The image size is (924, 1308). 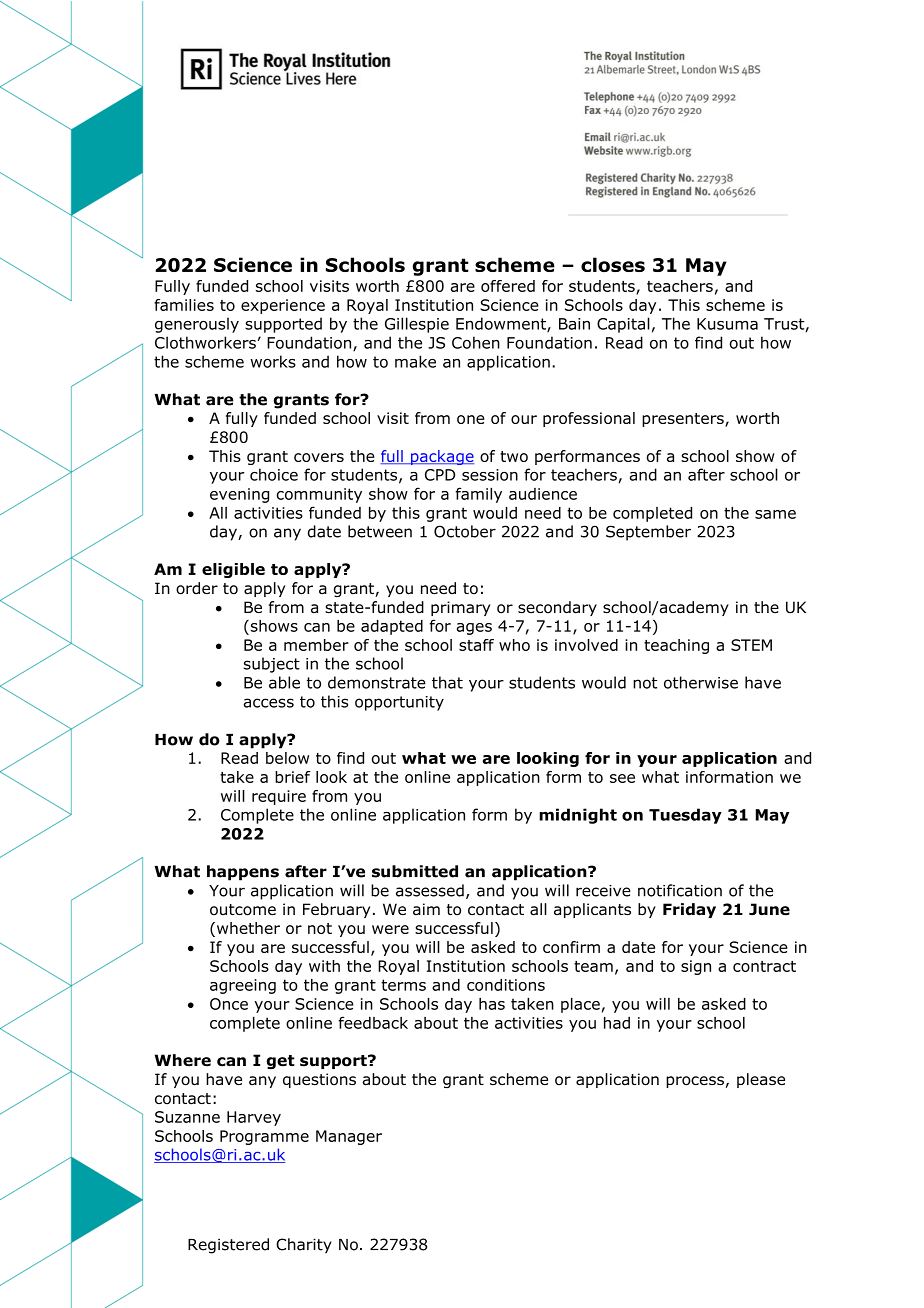 I want to click on process, so click(x=695, y=1082).
